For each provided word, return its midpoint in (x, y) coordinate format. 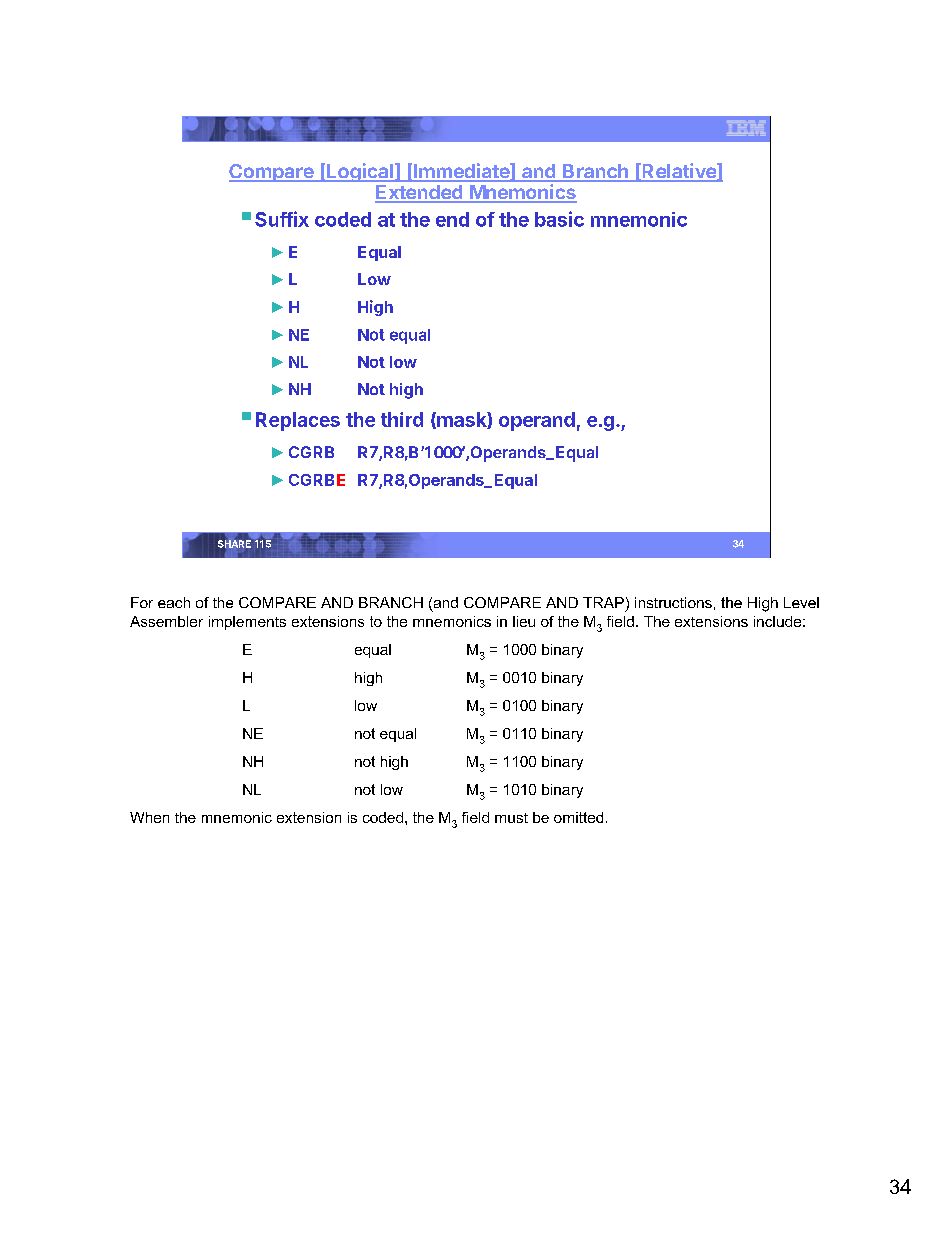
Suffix (282, 219)
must (511, 818)
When (149, 817)
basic (559, 219)
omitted (578, 817)
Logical (360, 172)
